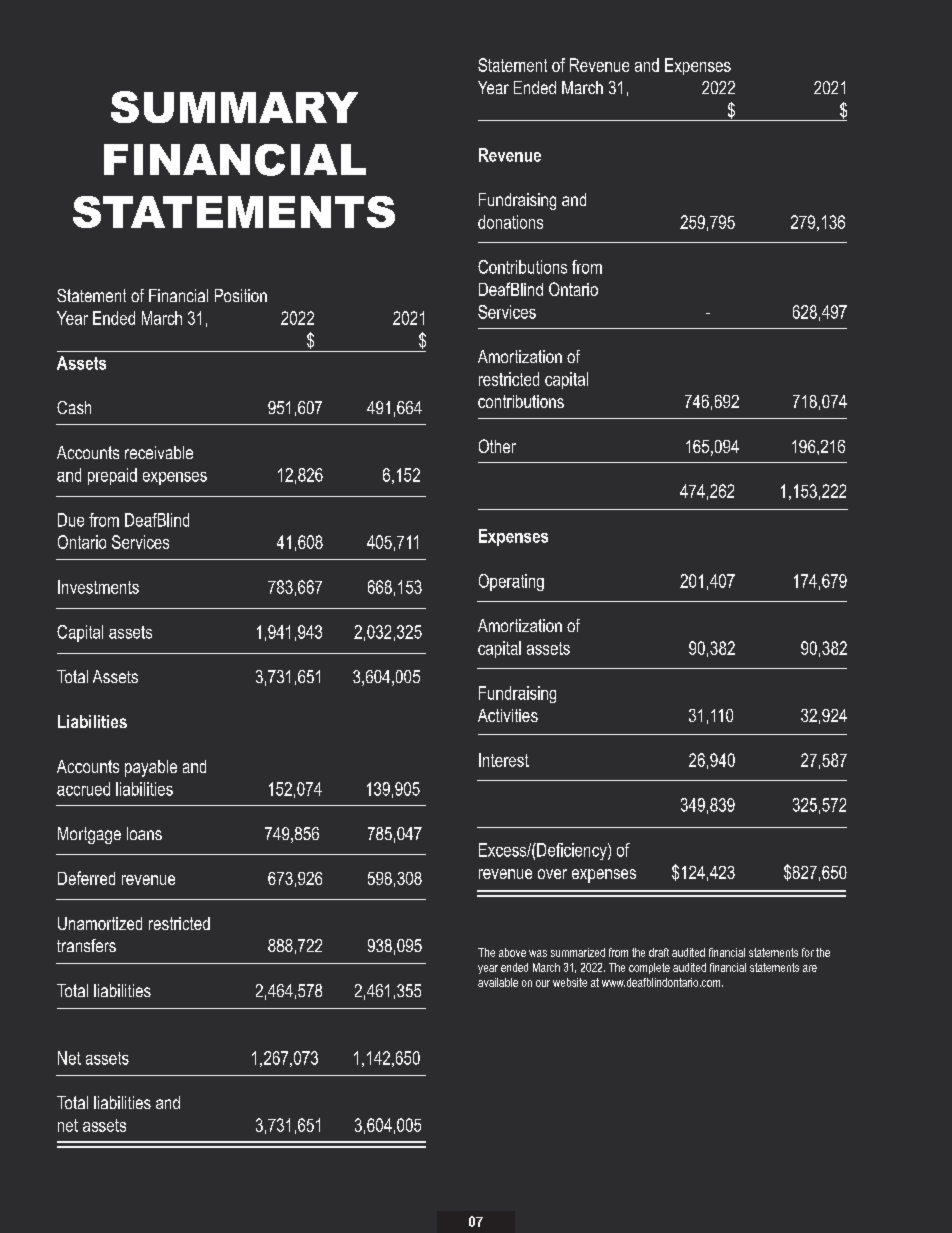 The height and width of the screenshot is (1233, 952). I want to click on Activities, so click(508, 715).
